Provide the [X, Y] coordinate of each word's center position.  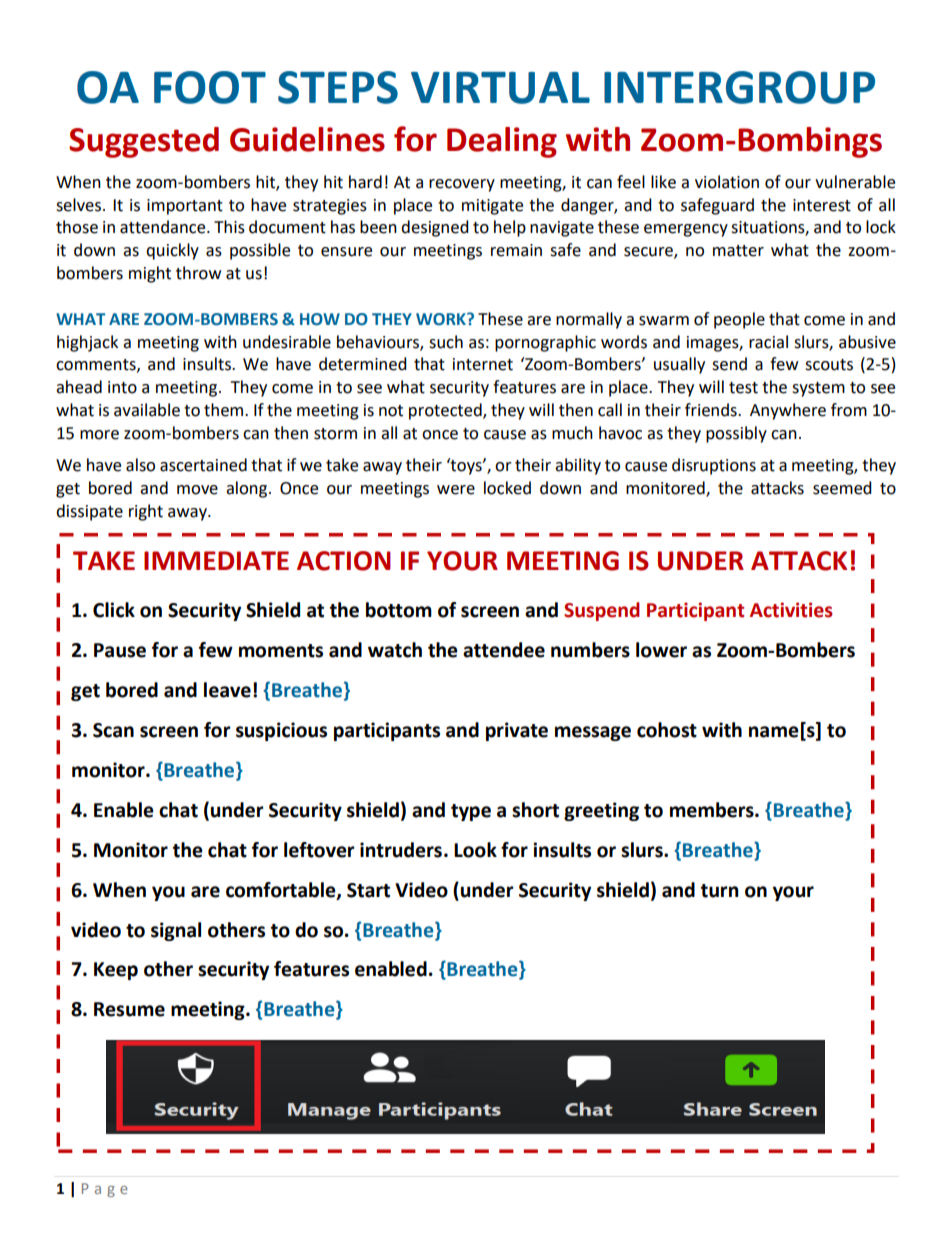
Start [368, 890]
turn [720, 891]
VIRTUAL [500, 88]
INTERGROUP [739, 87]
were [456, 490]
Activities [791, 610]
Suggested [144, 142]
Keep [116, 971]
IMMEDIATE [216, 560]
